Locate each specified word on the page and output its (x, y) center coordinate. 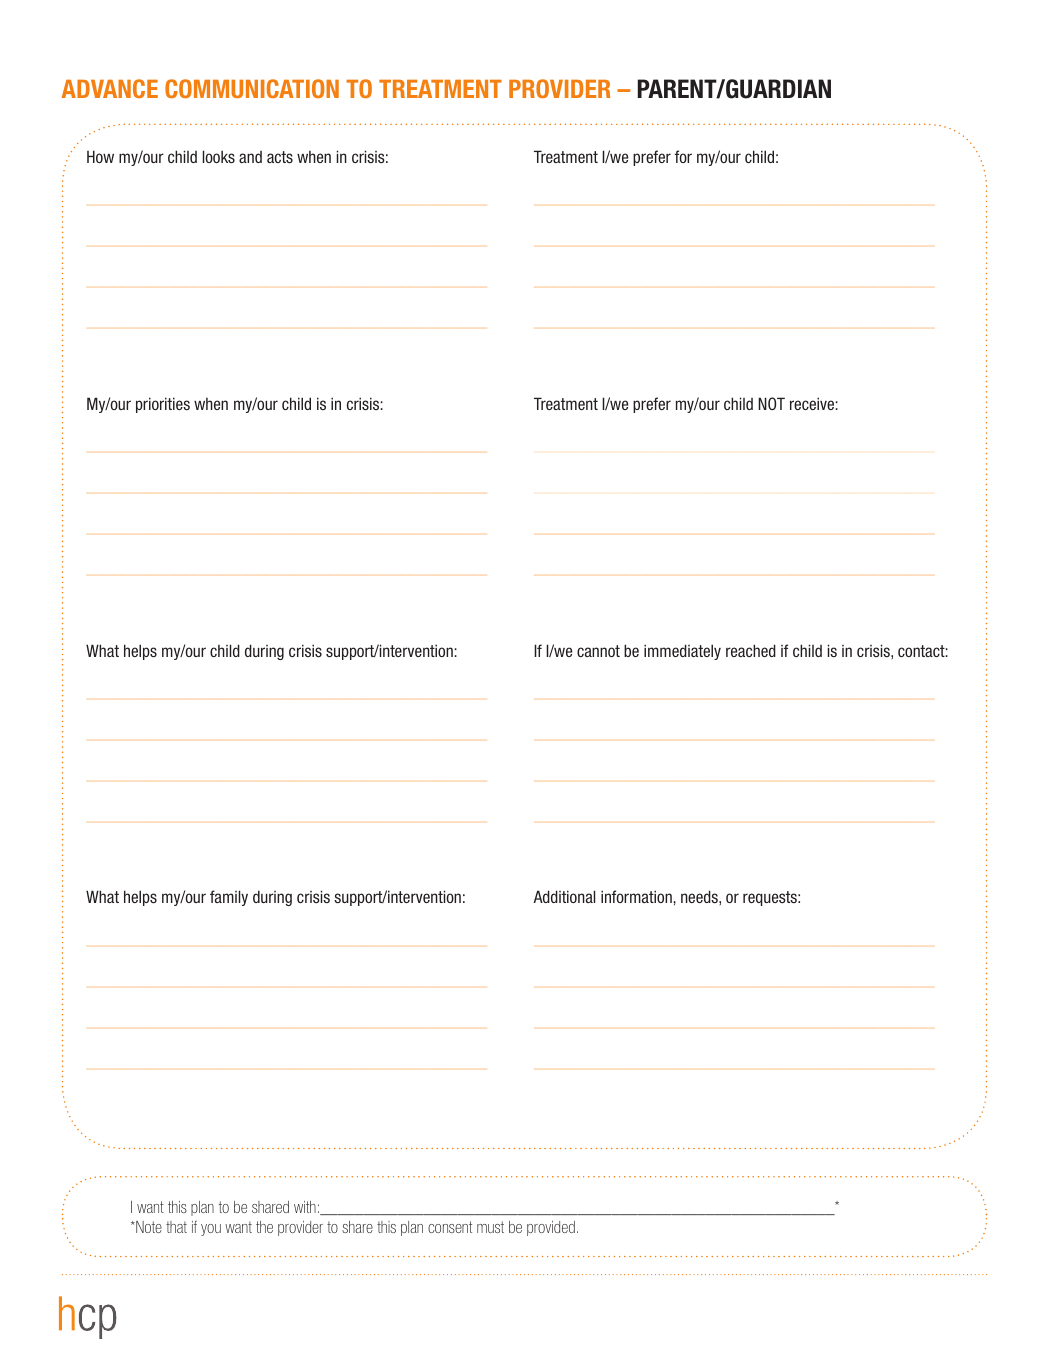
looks (219, 156)
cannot (598, 651)
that (176, 1227)
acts (280, 157)
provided (551, 1228)
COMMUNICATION (252, 88)
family (229, 898)
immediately (682, 652)
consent (450, 1227)
